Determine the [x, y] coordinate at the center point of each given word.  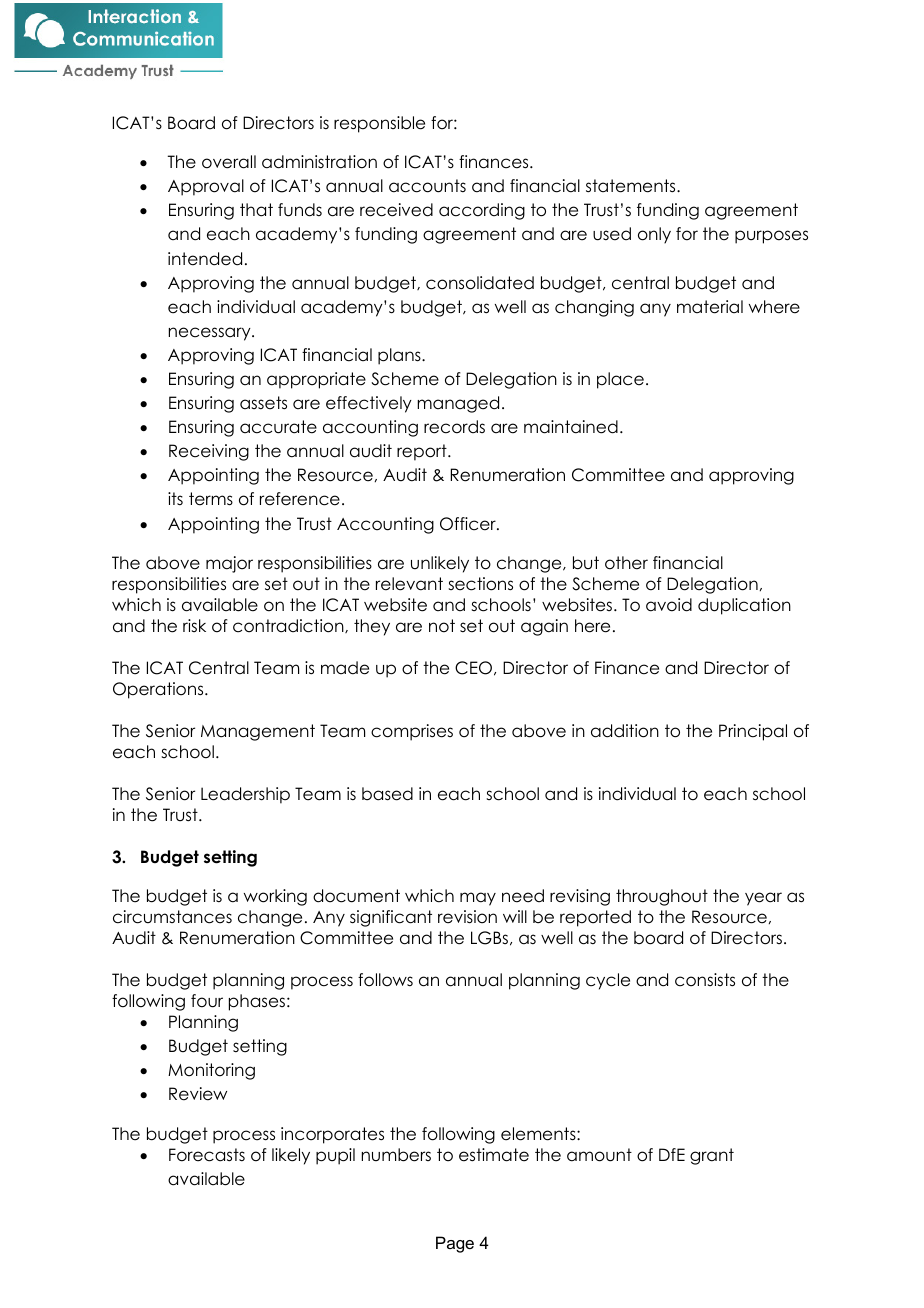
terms [211, 499]
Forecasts [207, 1155]
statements [632, 186]
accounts [427, 186]
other [626, 563]
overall [229, 162]
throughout [662, 897]
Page [455, 1244]
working [275, 897]
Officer [469, 524]
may [478, 899]
